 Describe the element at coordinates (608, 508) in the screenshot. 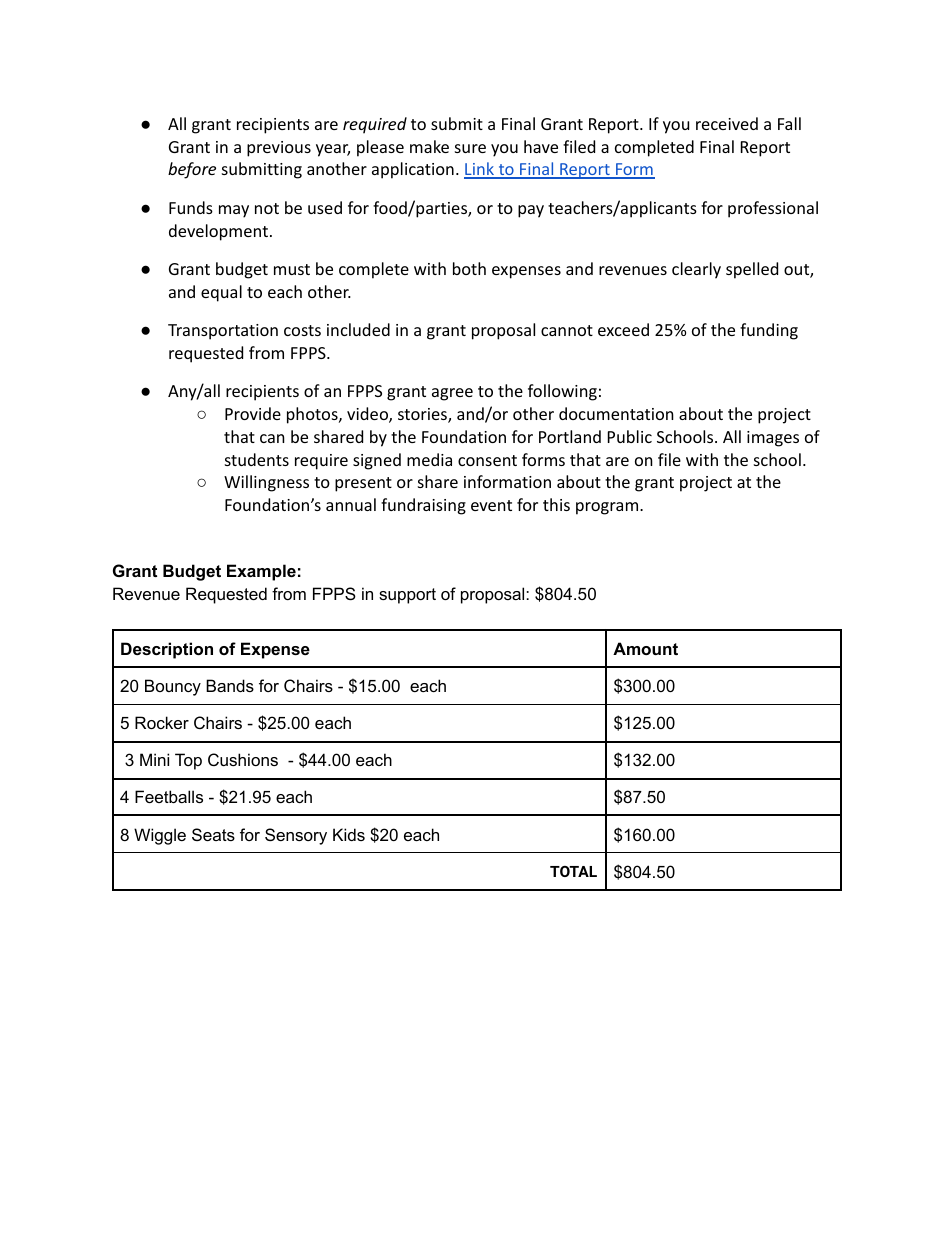

I see `program` at that location.
